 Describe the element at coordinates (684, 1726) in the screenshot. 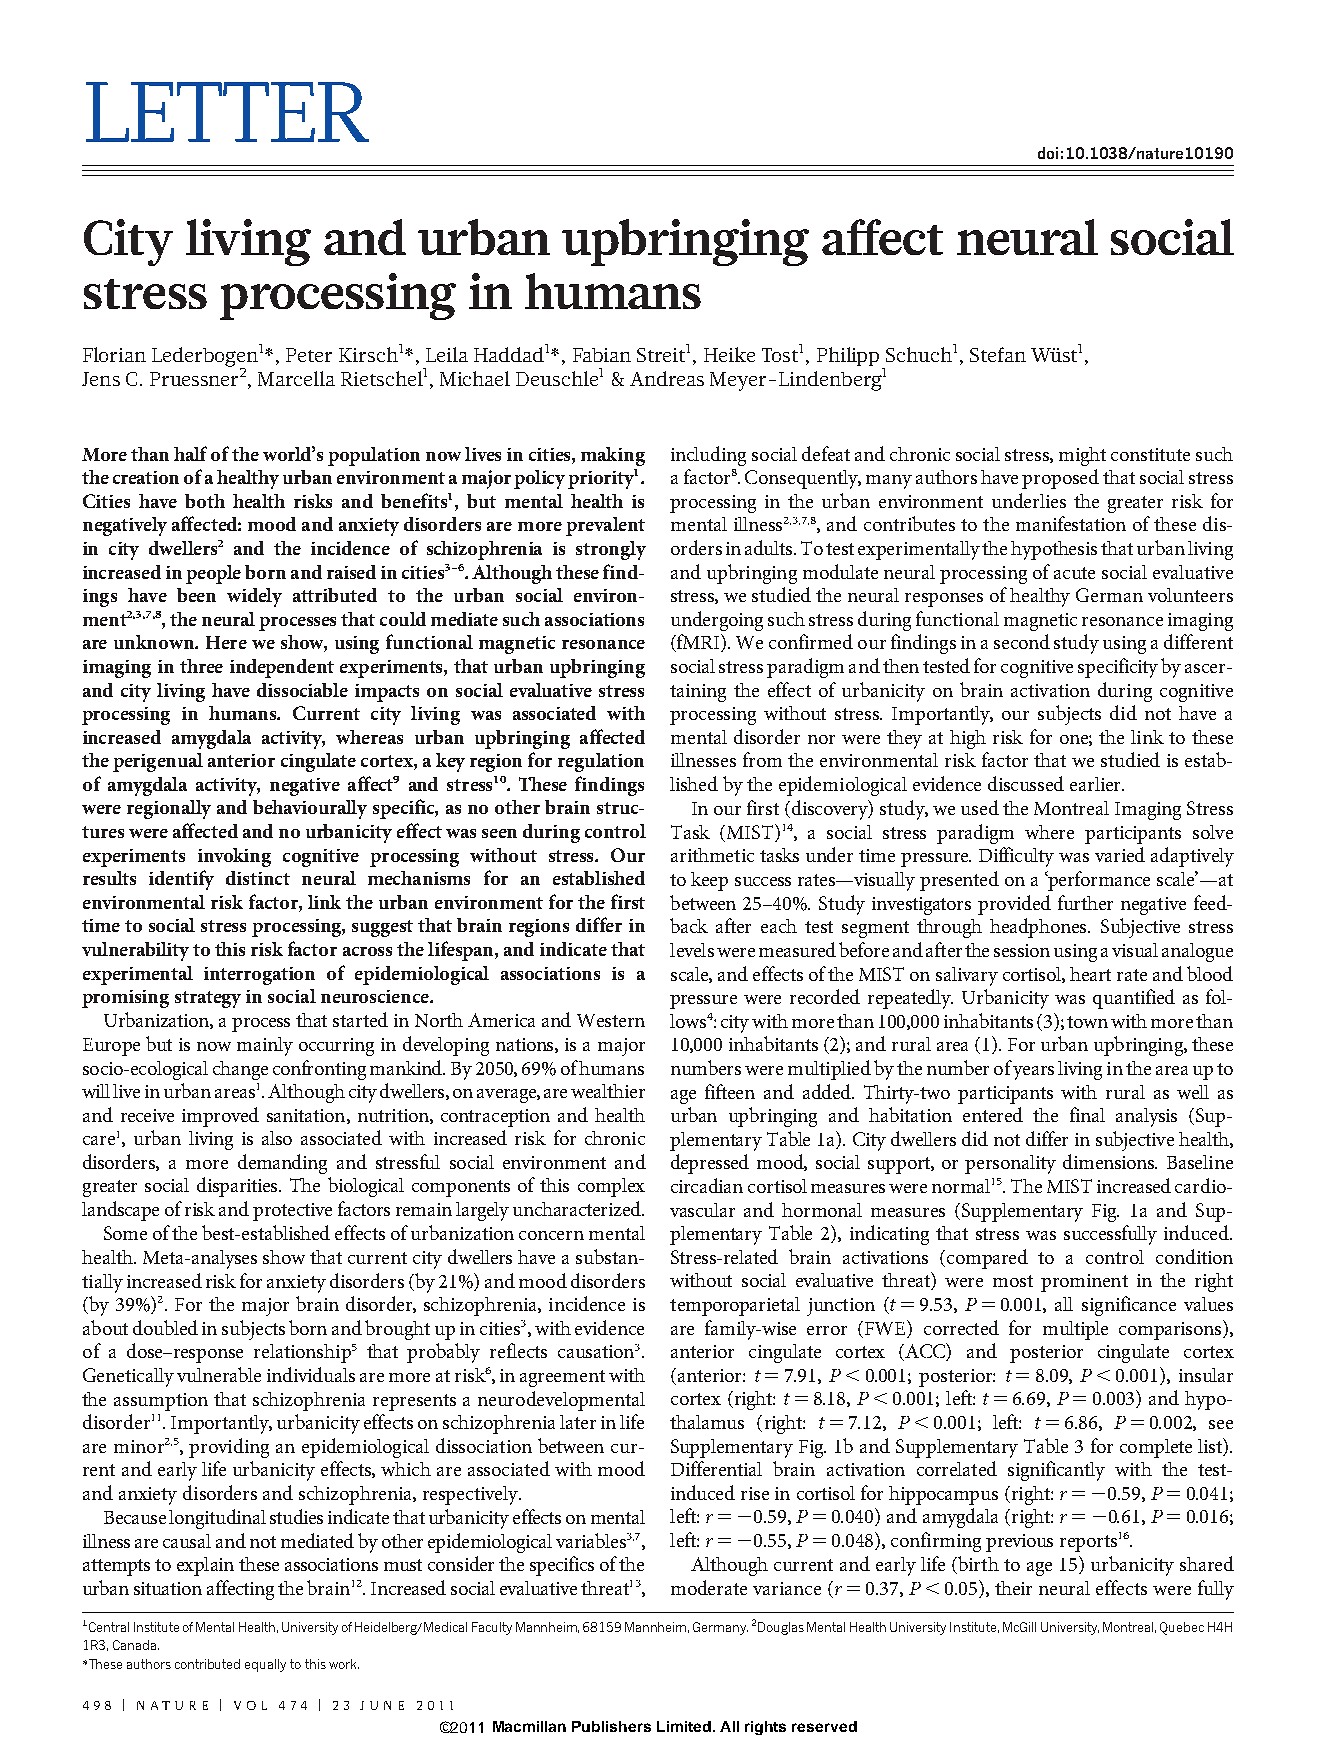

I see `Limited` at that location.
